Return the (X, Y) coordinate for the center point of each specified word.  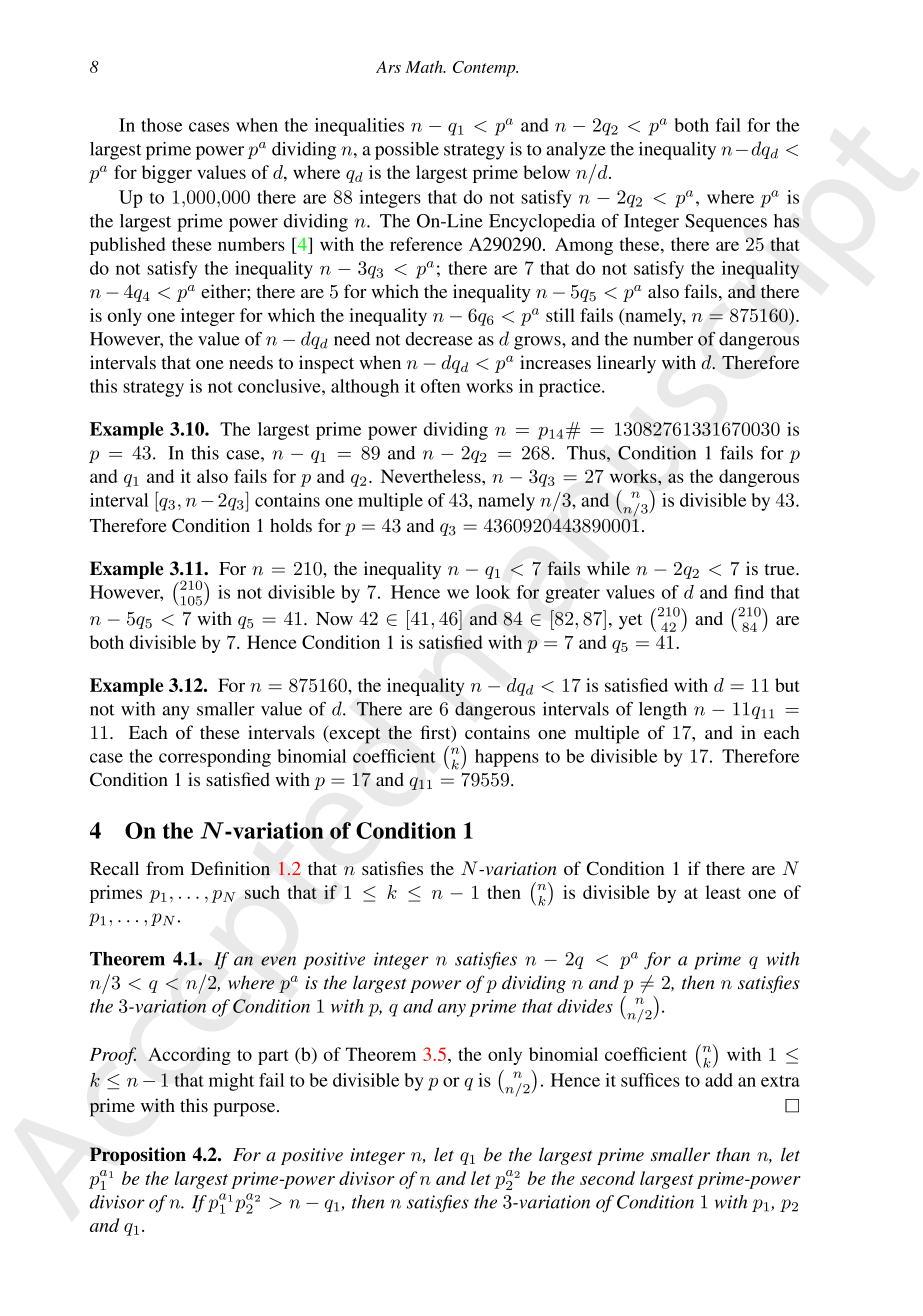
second (607, 1178)
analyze (576, 151)
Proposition (138, 1156)
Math (425, 66)
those (161, 125)
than (733, 1154)
